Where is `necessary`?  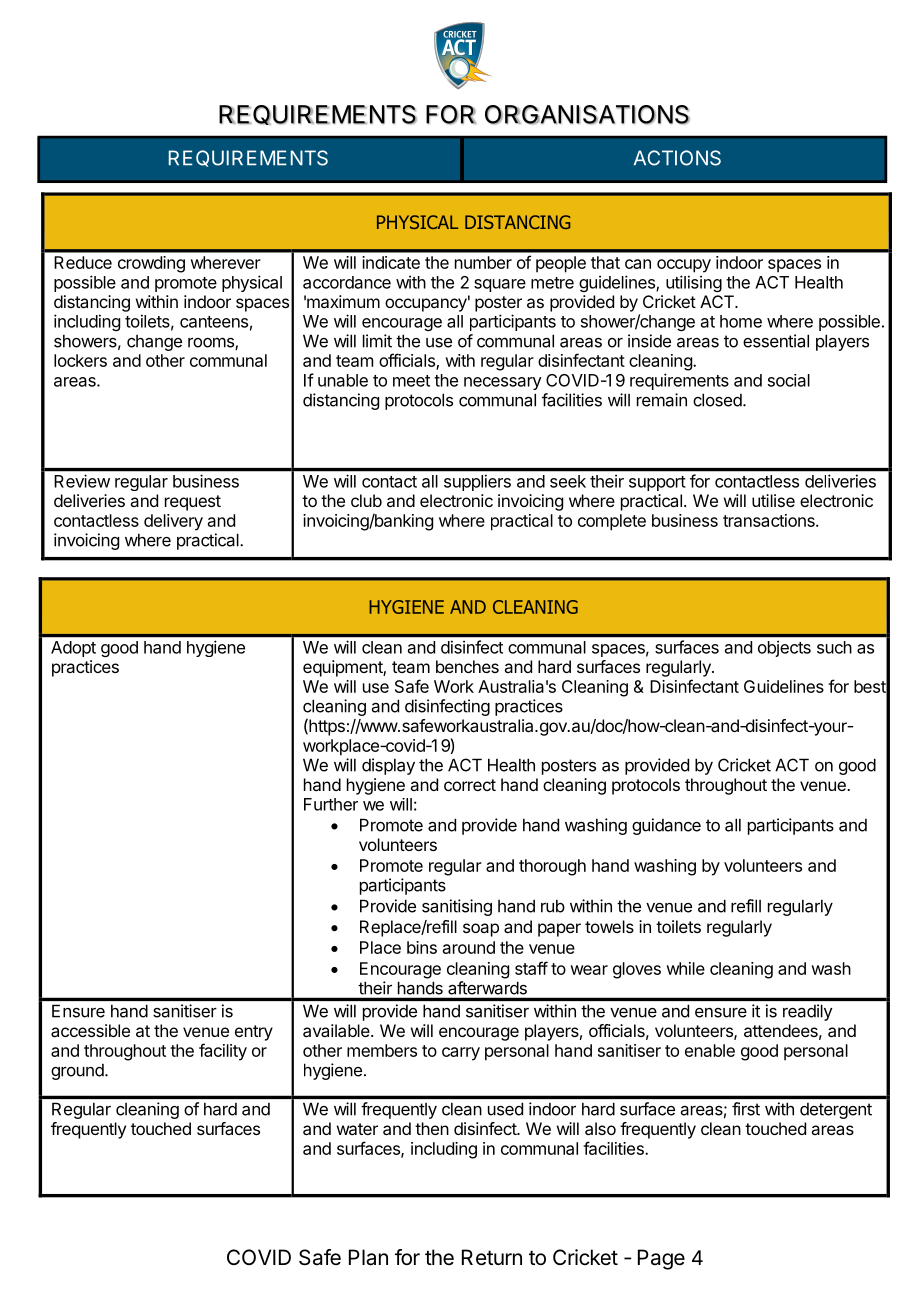
necessary is located at coordinates (503, 383).
